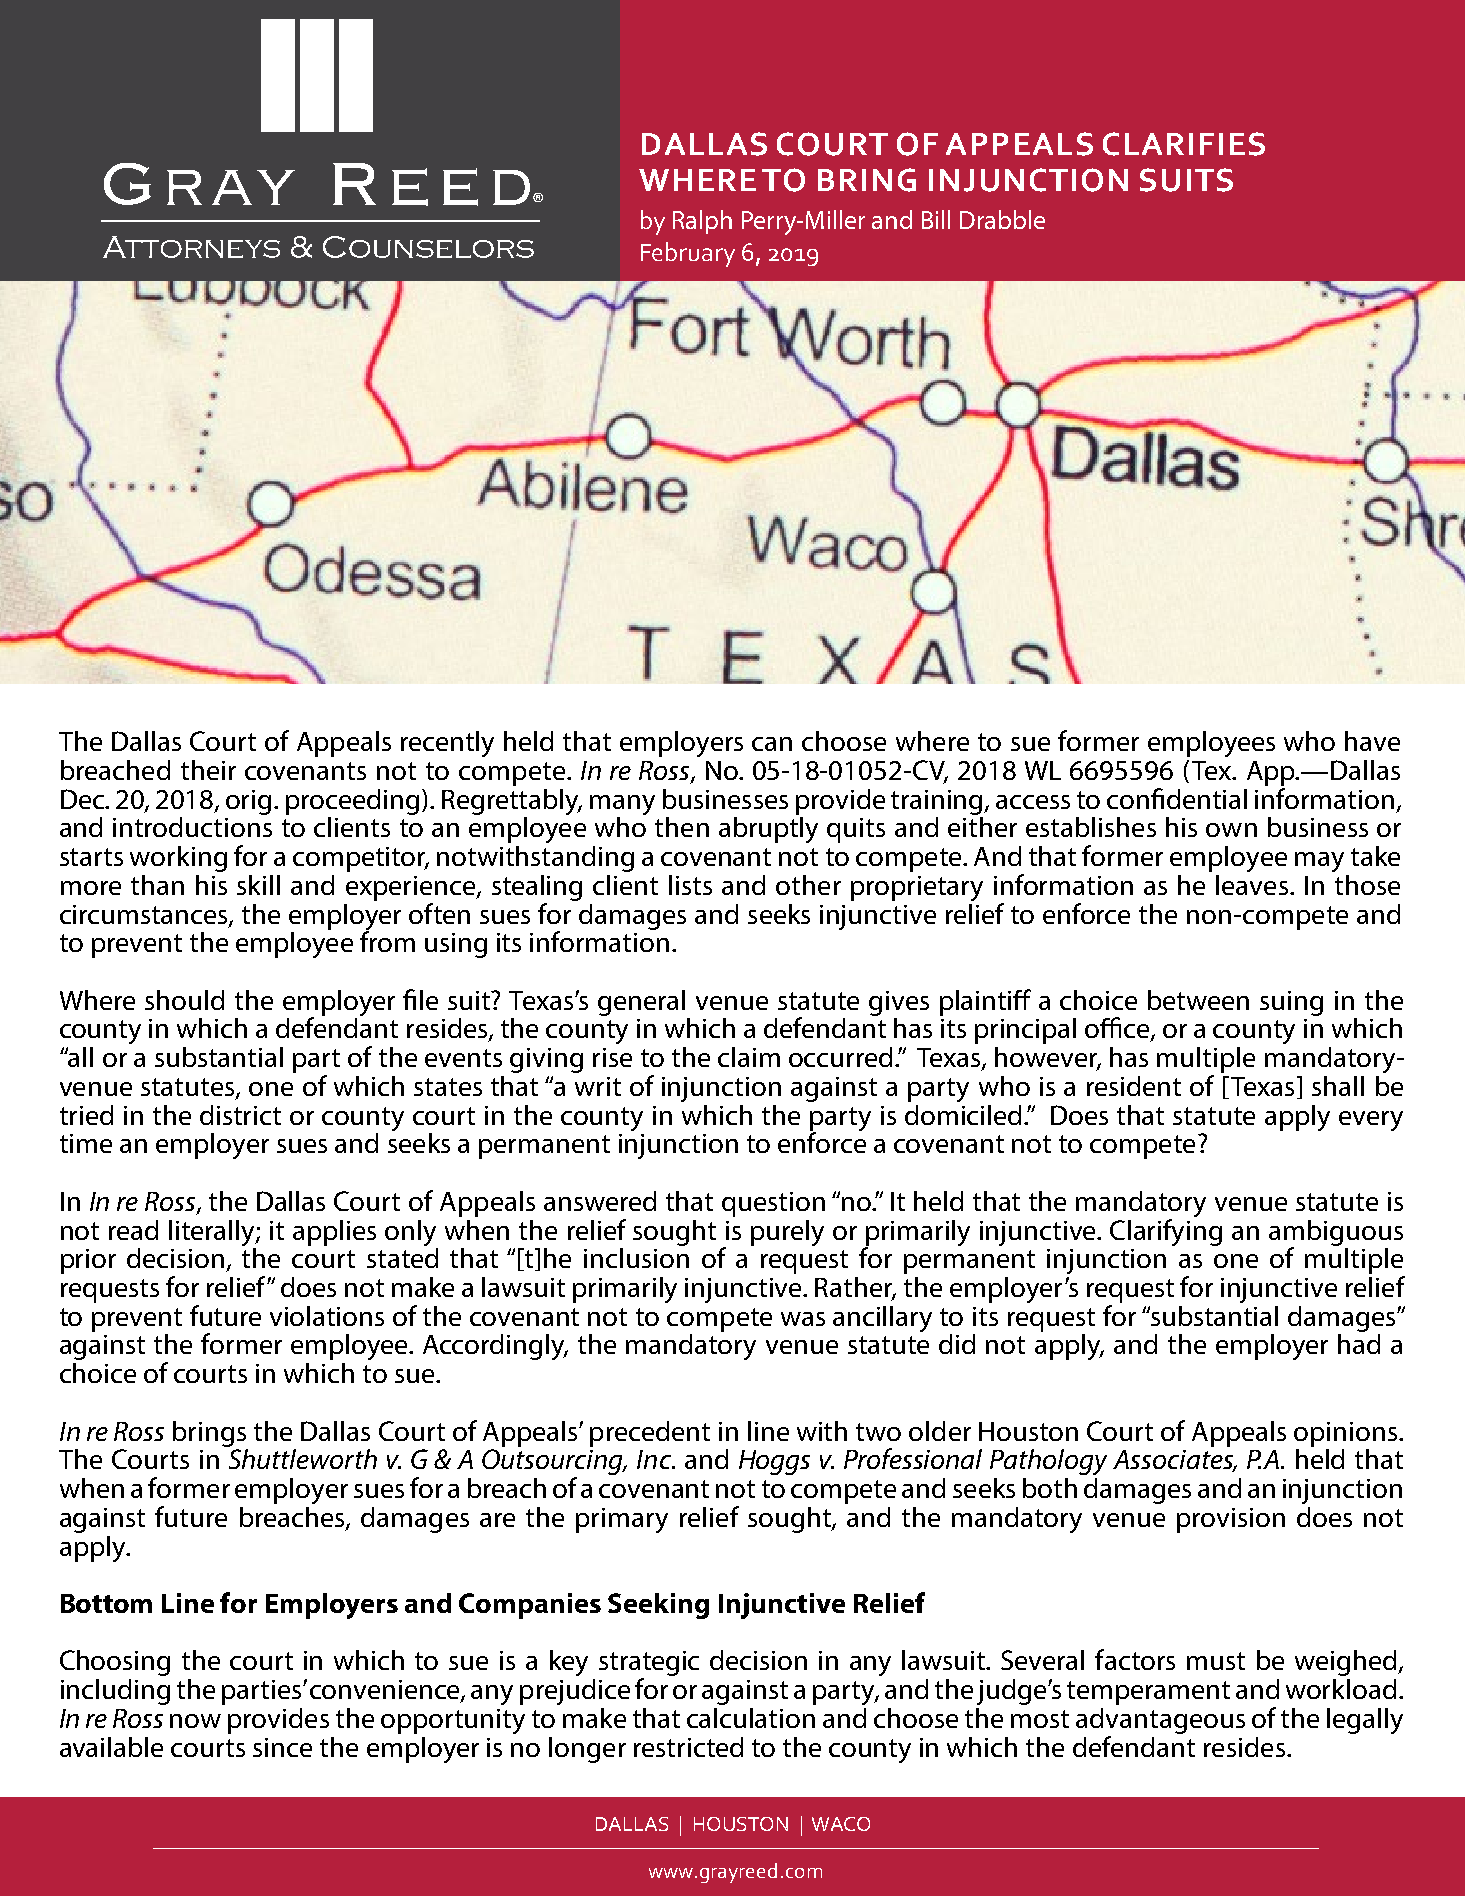 The image size is (1465, 1896). What do you see at coordinates (1372, 741) in the image?
I see `have` at bounding box center [1372, 741].
